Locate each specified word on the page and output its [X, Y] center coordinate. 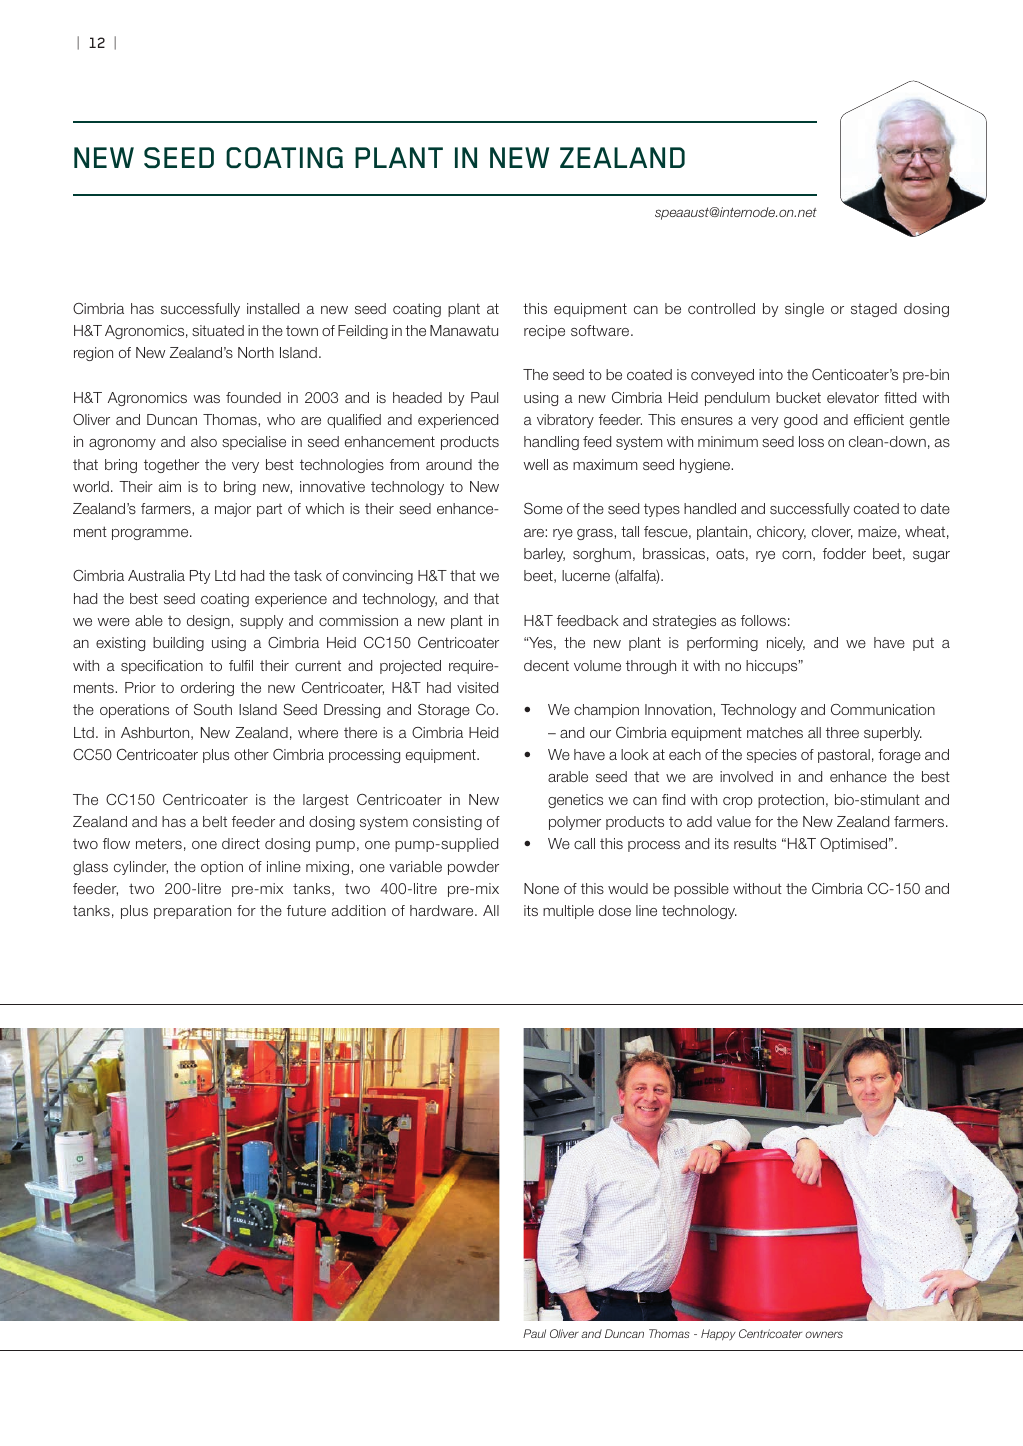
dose [615, 910]
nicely [786, 644]
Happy [718, 1335]
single [804, 310]
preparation [192, 912]
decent [546, 665]
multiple [568, 912]
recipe [544, 332]
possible [701, 890]
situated [218, 330]
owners [824, 1334]
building [178, 644]
